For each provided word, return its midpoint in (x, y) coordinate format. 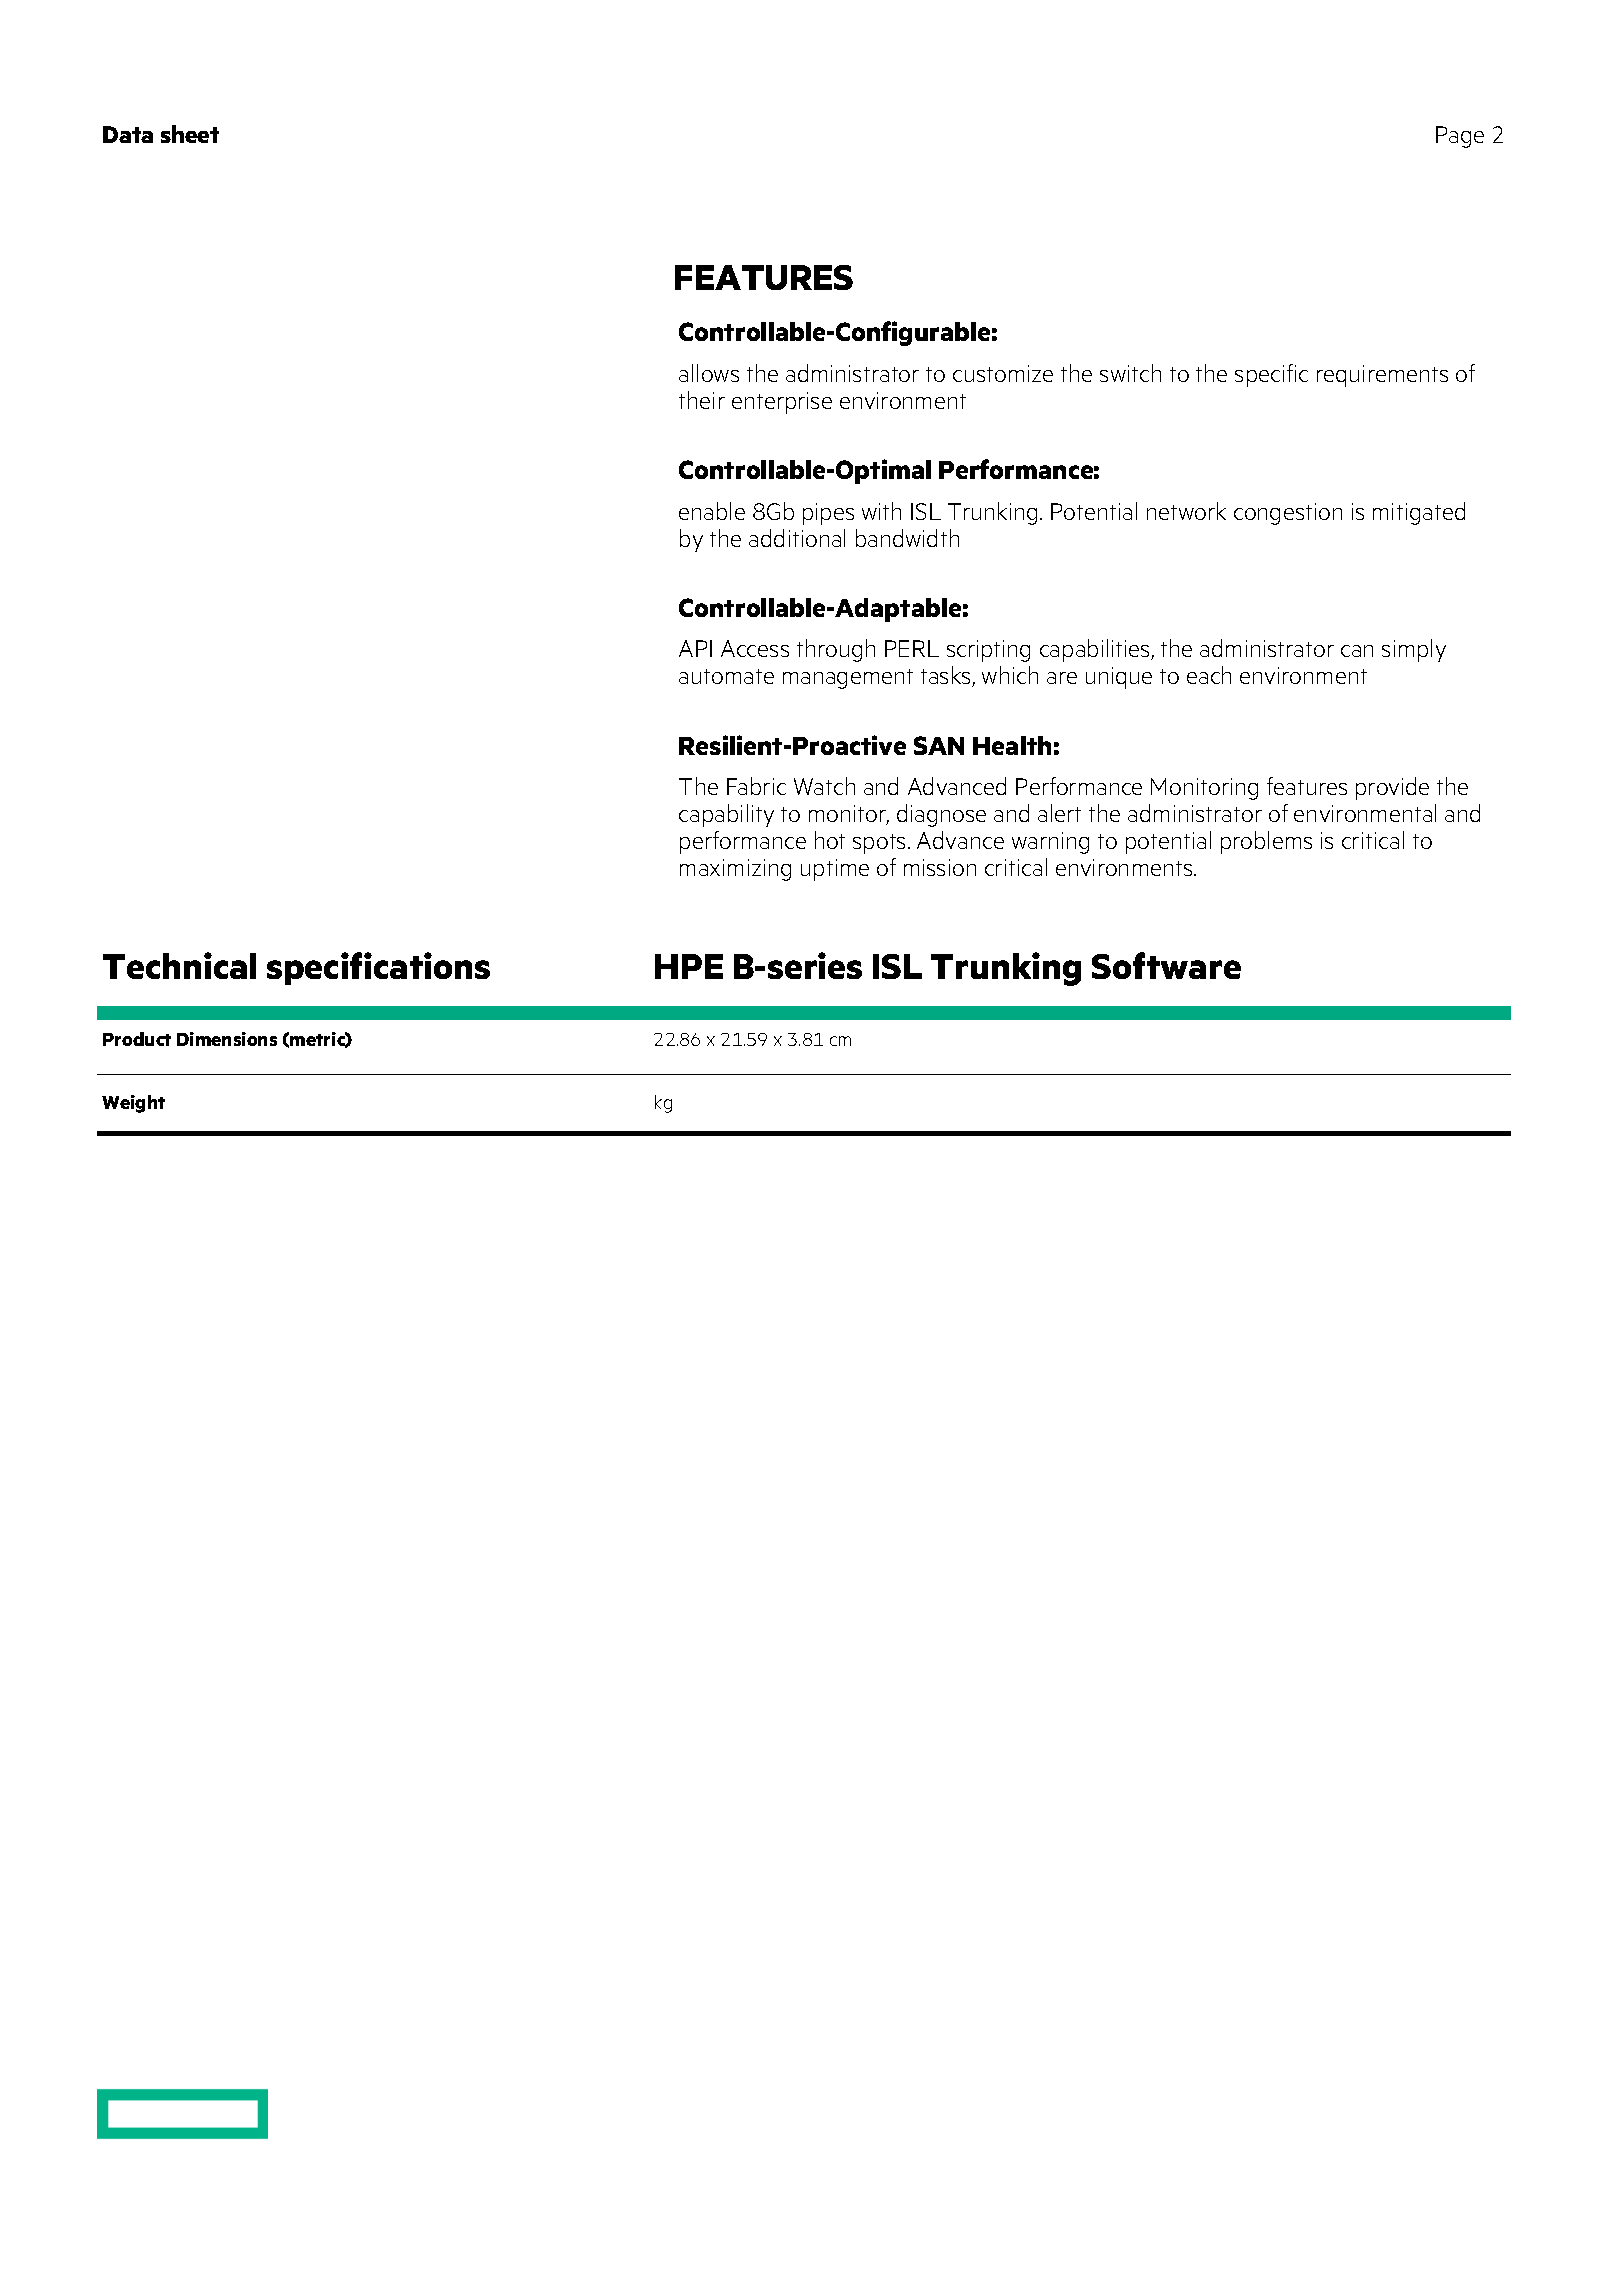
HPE (689, 966)
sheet (190, 134)
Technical (179, 965)
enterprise (782, 403)
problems (1266, 842)
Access (755, 648)
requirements (1382, 376)
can (1357, 651)
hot (830, 840)
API (695, 648)
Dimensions (227, 1039)
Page (1460, 137)
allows (709, 373)
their (702, 400)
